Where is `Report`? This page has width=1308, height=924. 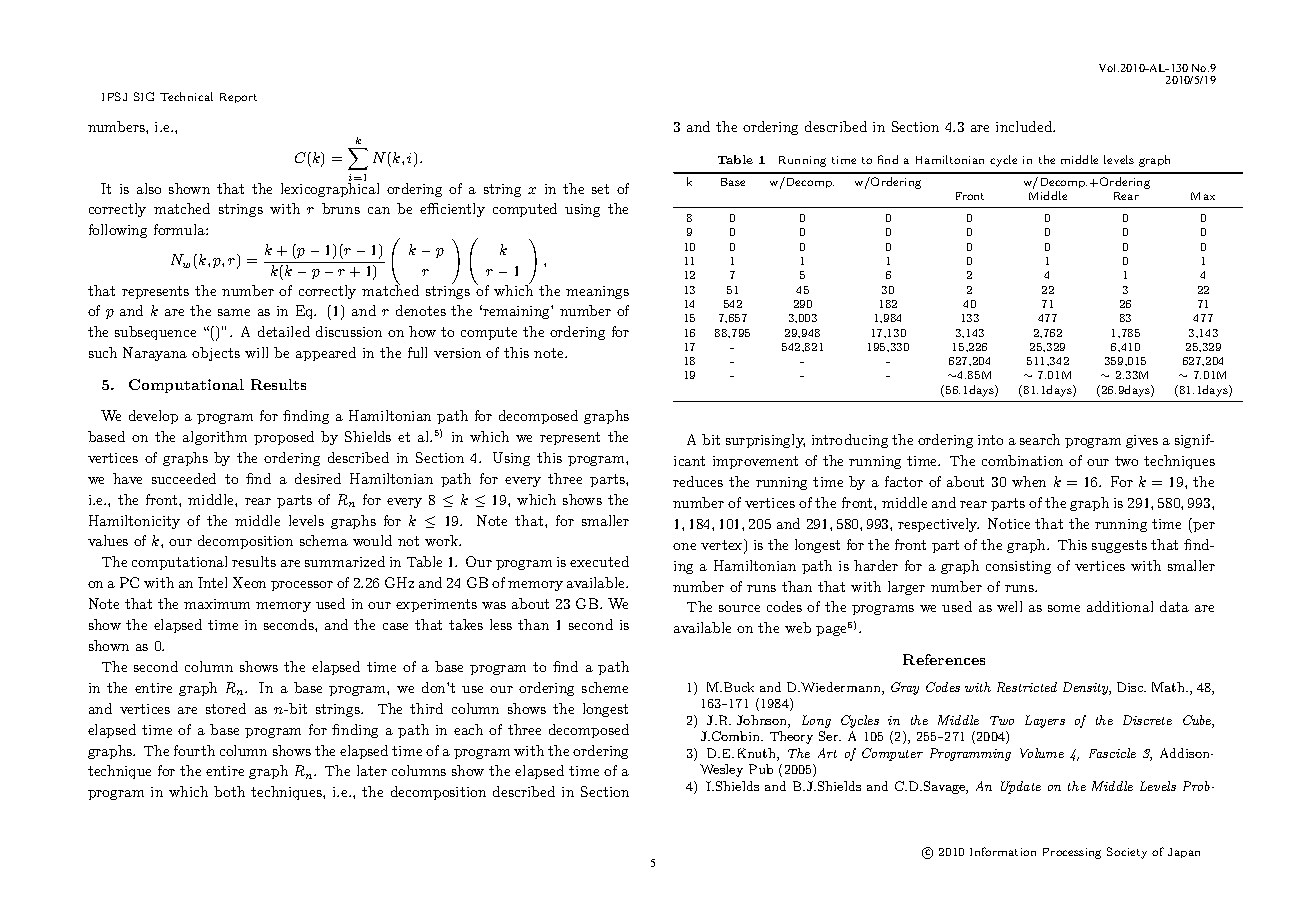
Report is located at coordinates (238, 98).
